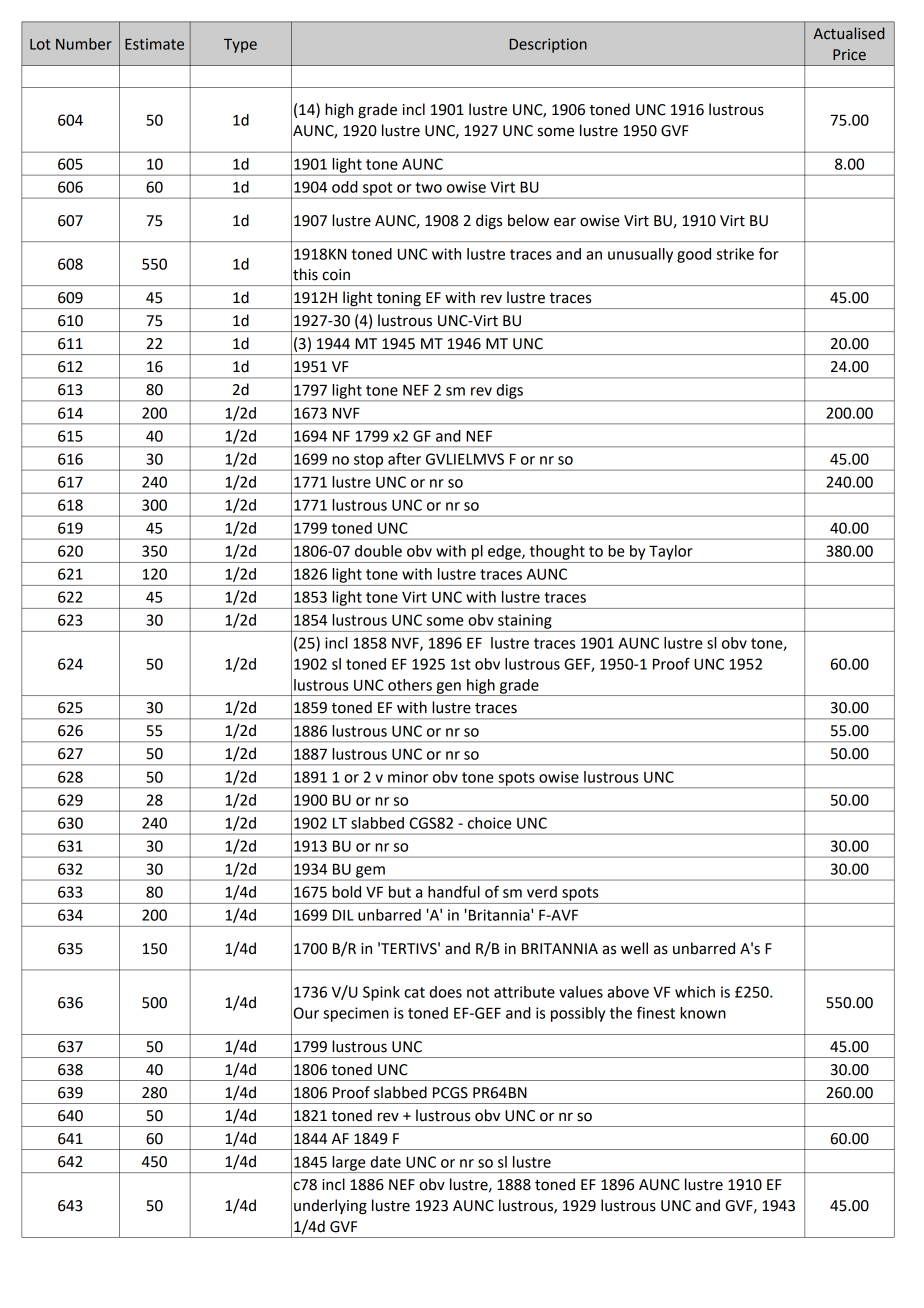 This image has width=924, height=1308. I want to click on staining, so click(525, 621).
